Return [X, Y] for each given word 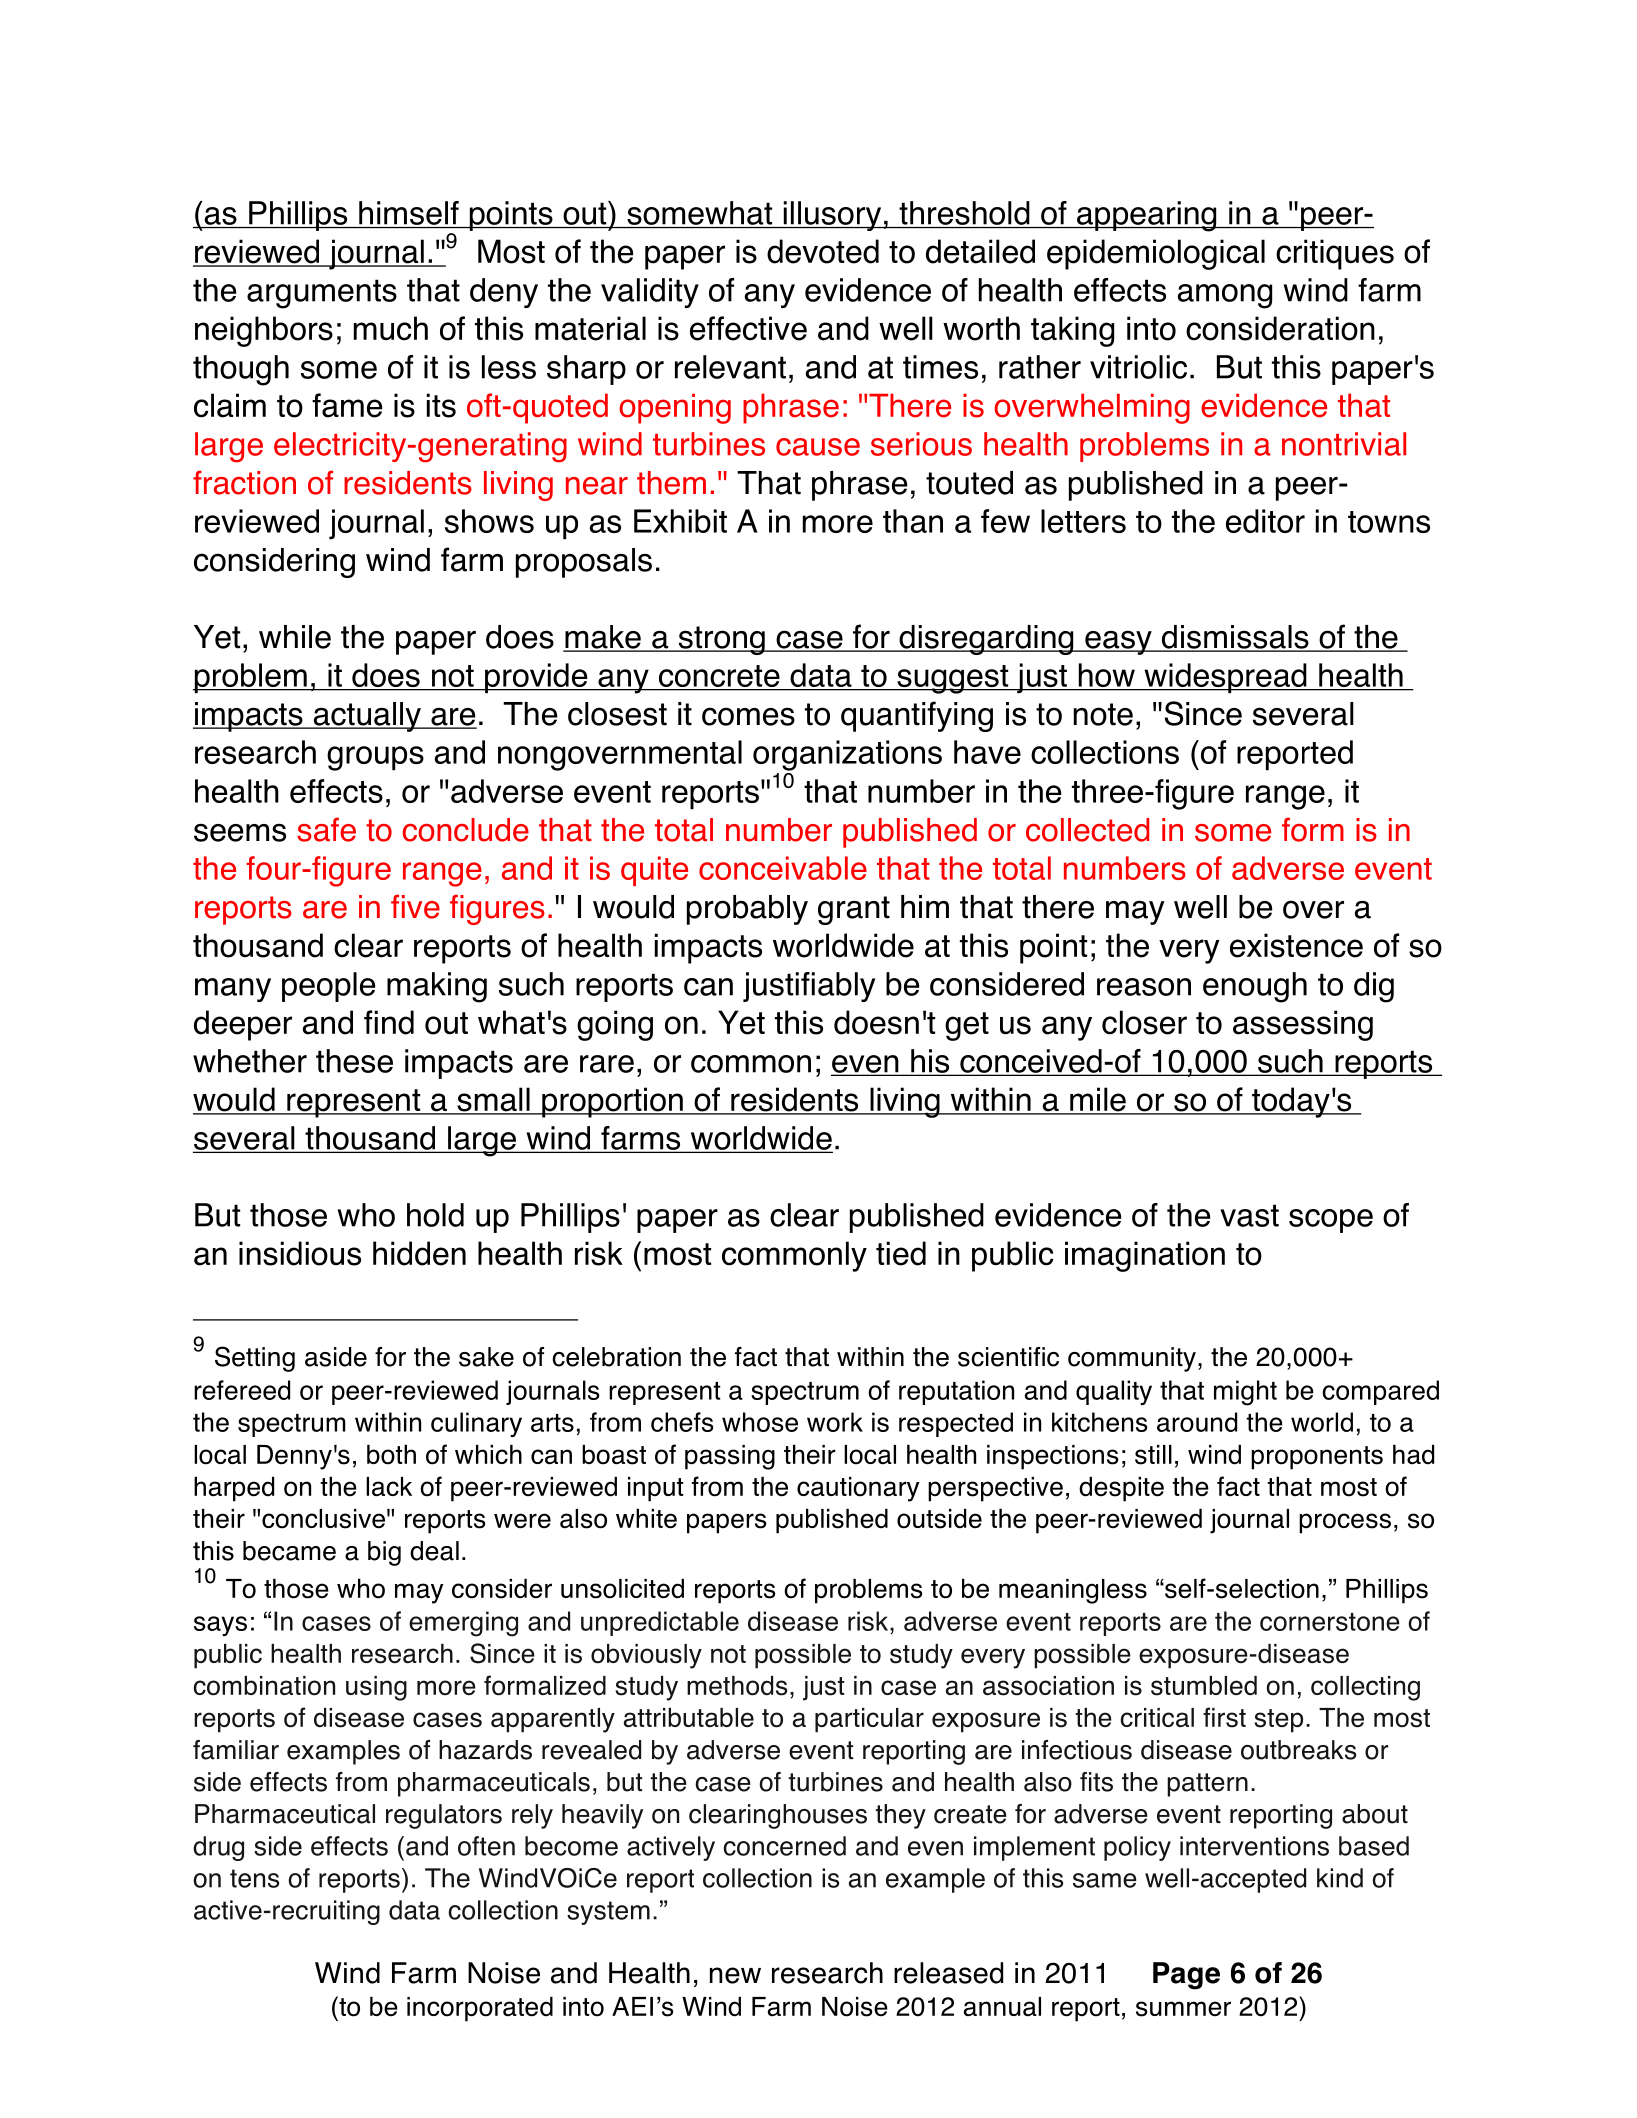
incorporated [480, 2009]
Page [1186, 1976]
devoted [823, 251]
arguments [322, 294]
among [1225, 296]
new [735, 1975]
